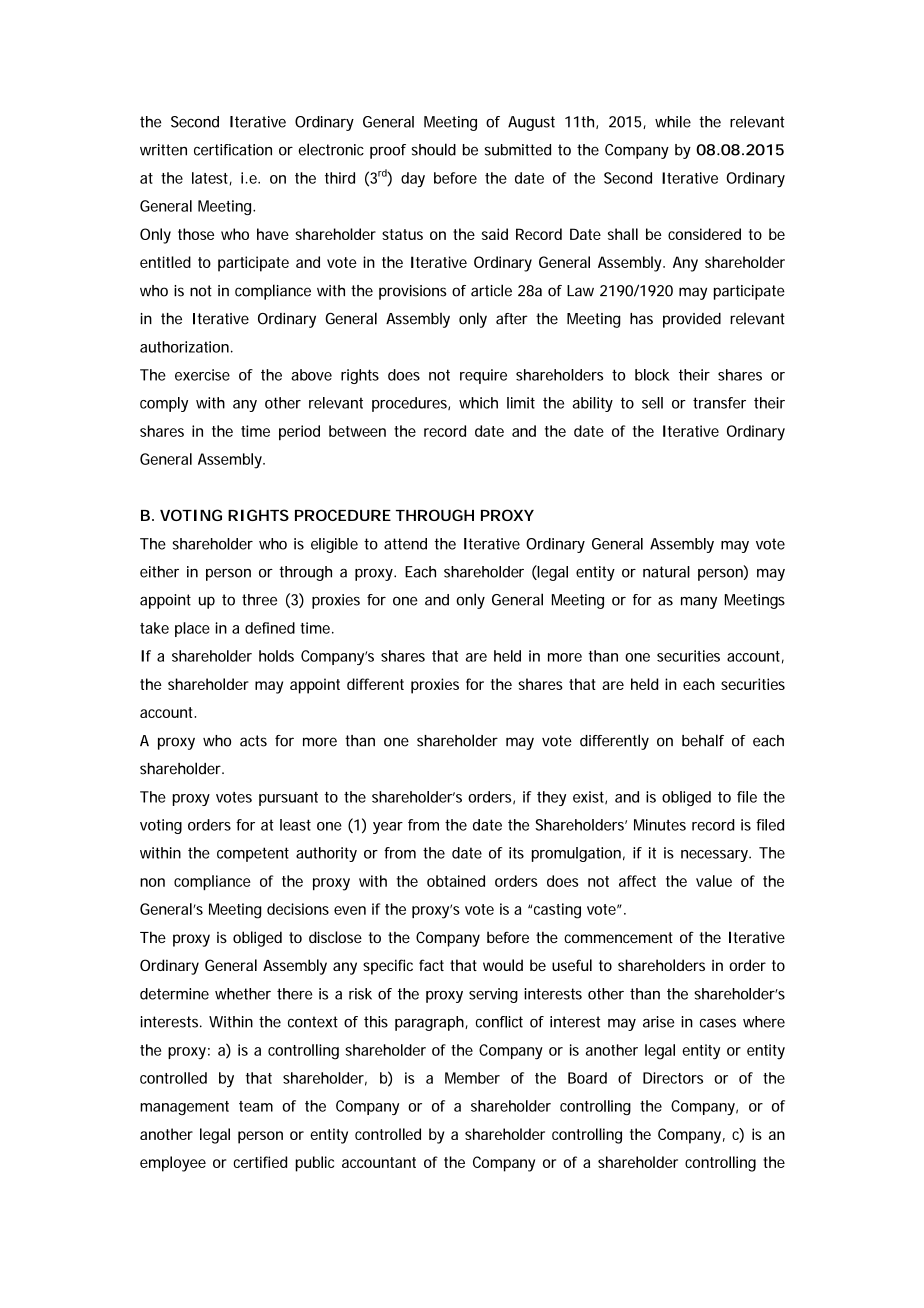  What do you see at coordinates (233, 150) in the screenshot?
I see `certification` at bounding box center [233, 150].
